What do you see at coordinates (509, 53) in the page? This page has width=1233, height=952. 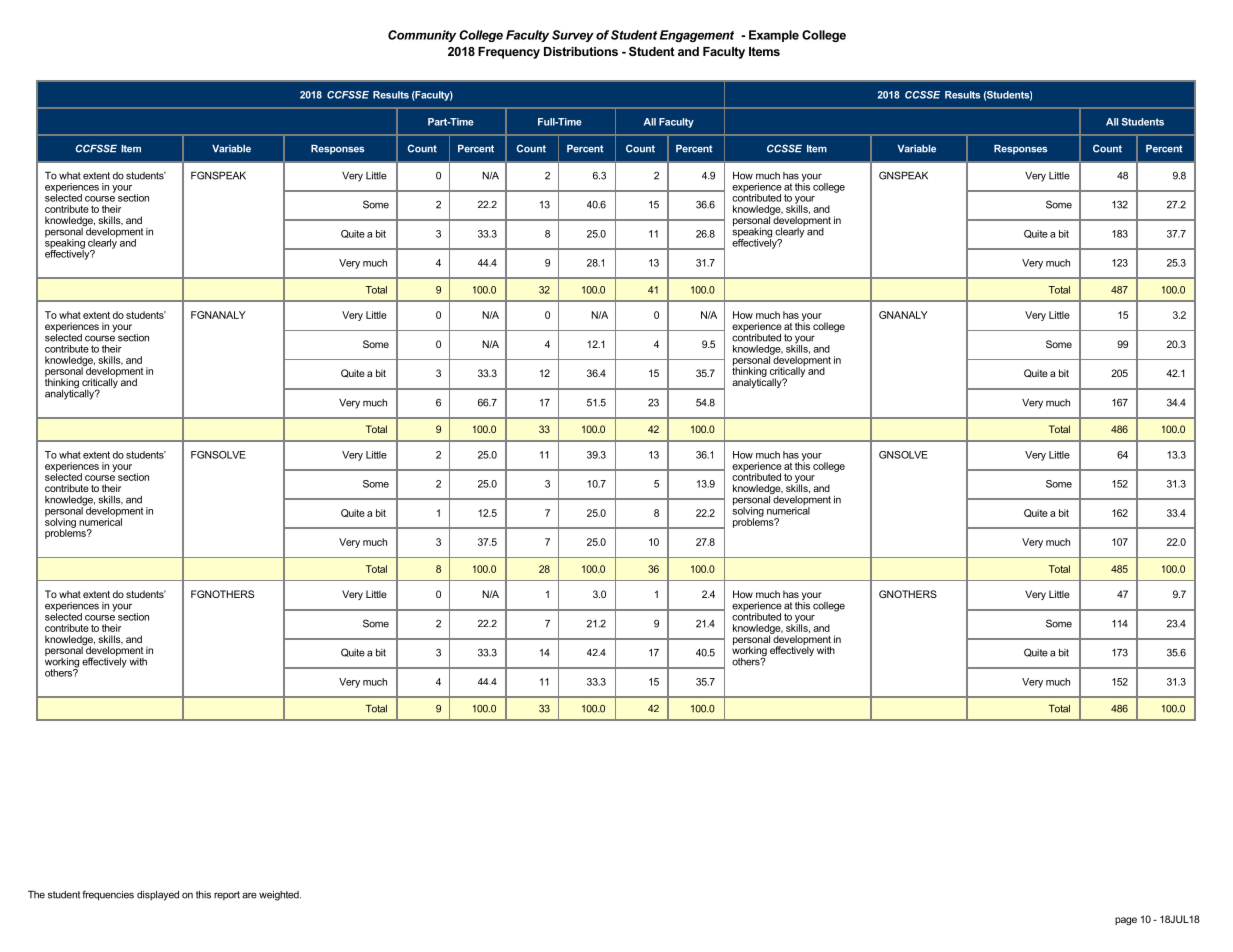 I see `Frequency` at bounding box center [509, 53].
